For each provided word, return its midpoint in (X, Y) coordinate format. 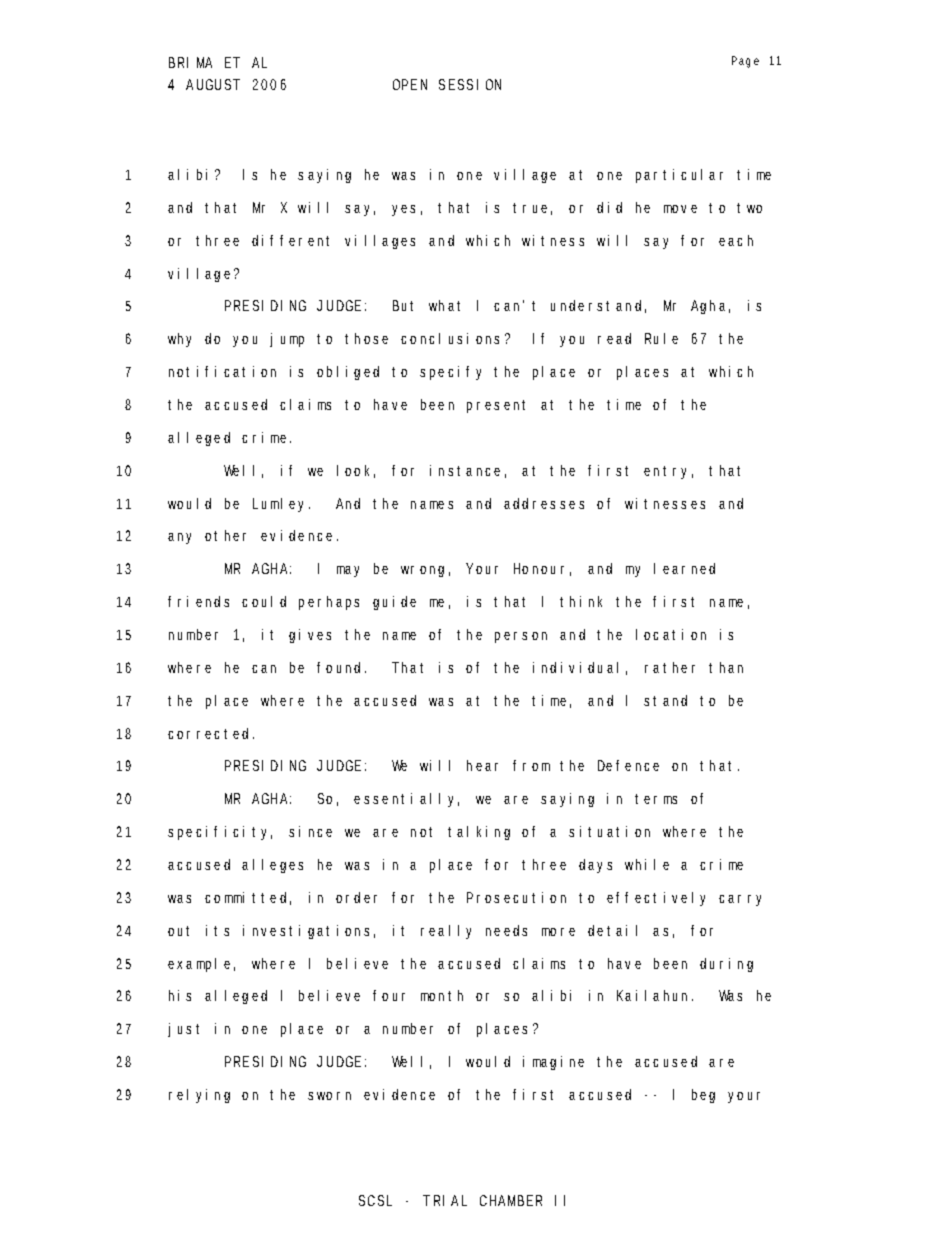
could (264, 601)
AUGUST (213, 84)
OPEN (410, 84)
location (671, 634)
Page (745, 62)
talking (479, 833)
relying (199, 1096)
